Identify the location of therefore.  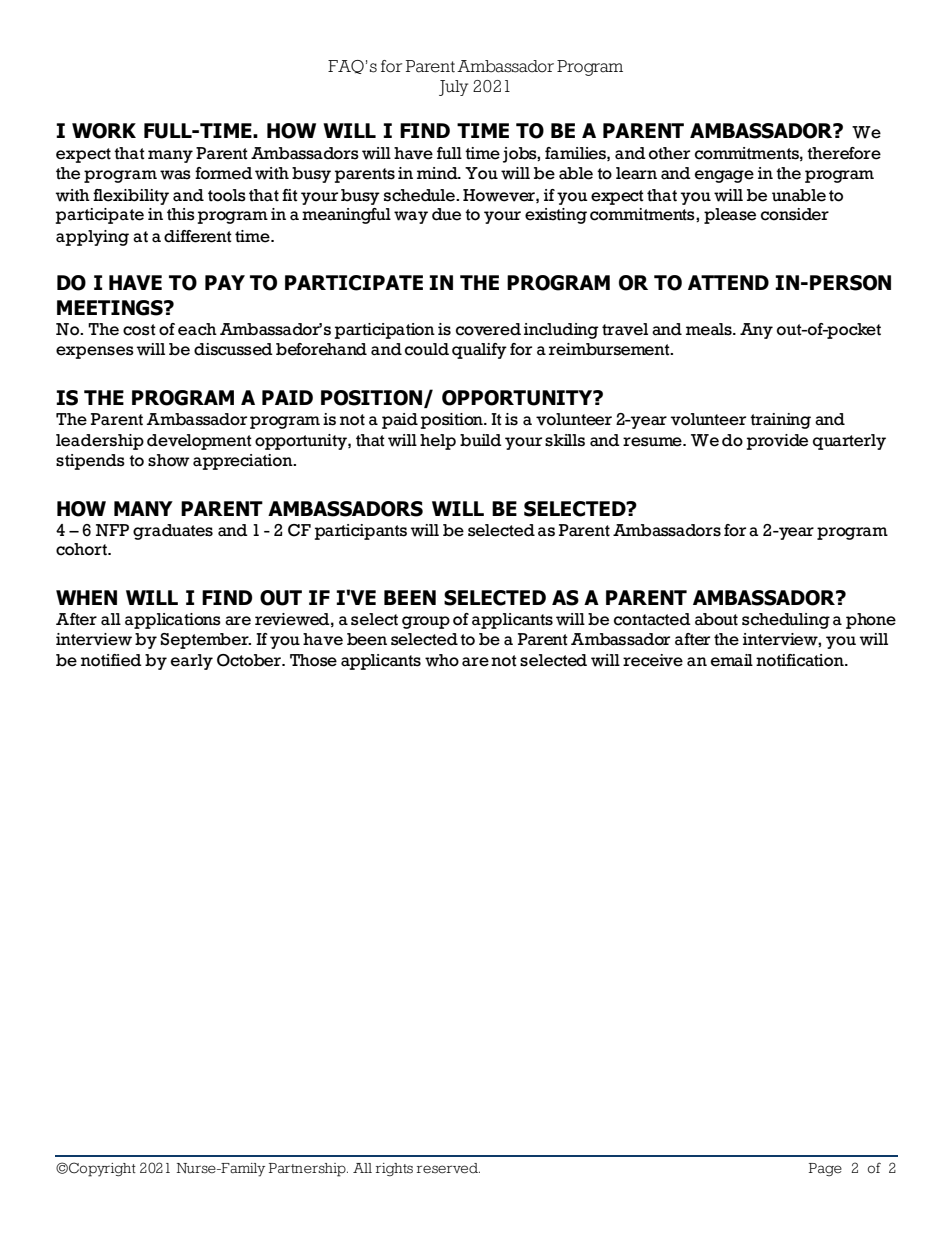
(844, 153).
